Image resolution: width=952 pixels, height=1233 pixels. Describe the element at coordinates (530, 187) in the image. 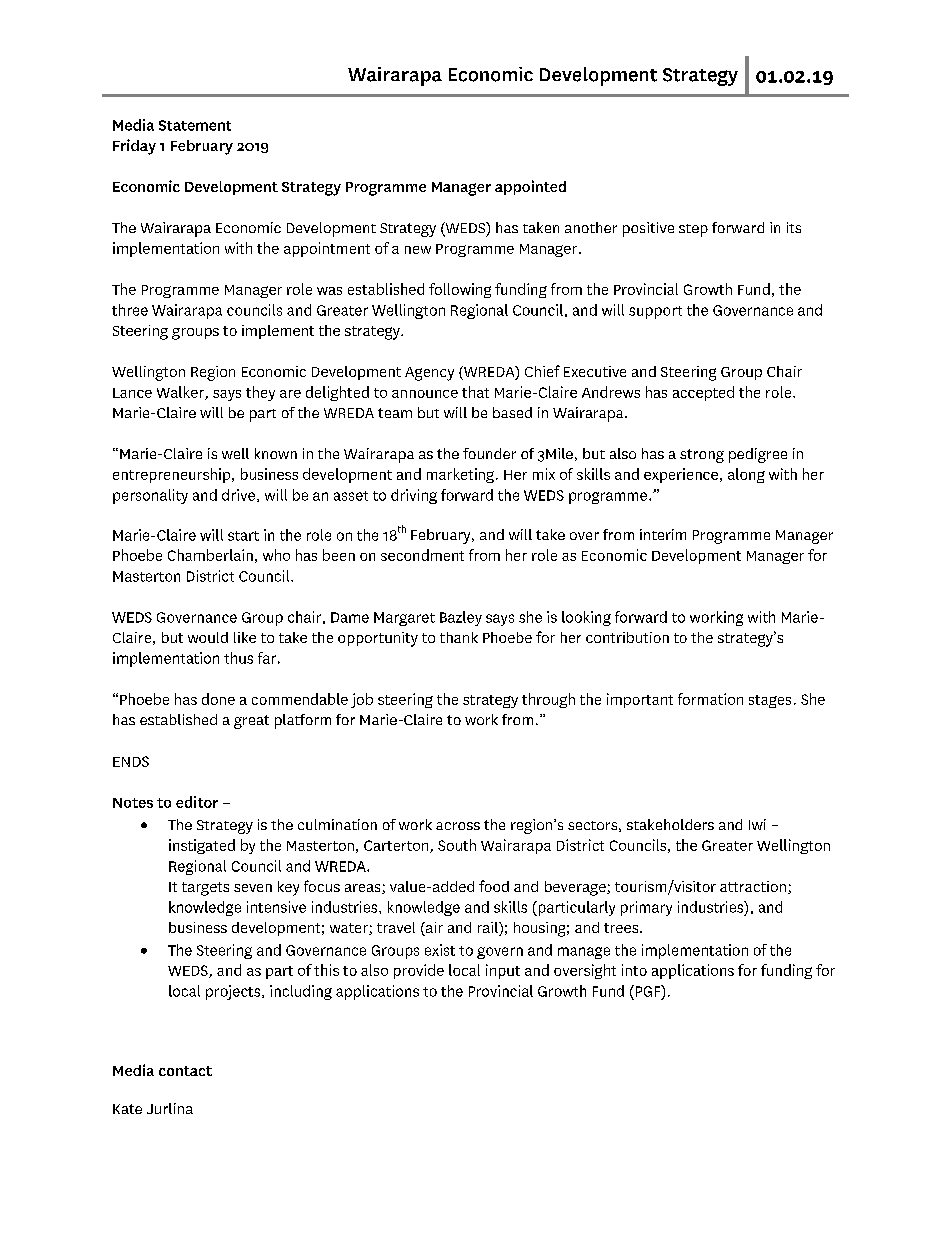

I see `appointed` at that location.
